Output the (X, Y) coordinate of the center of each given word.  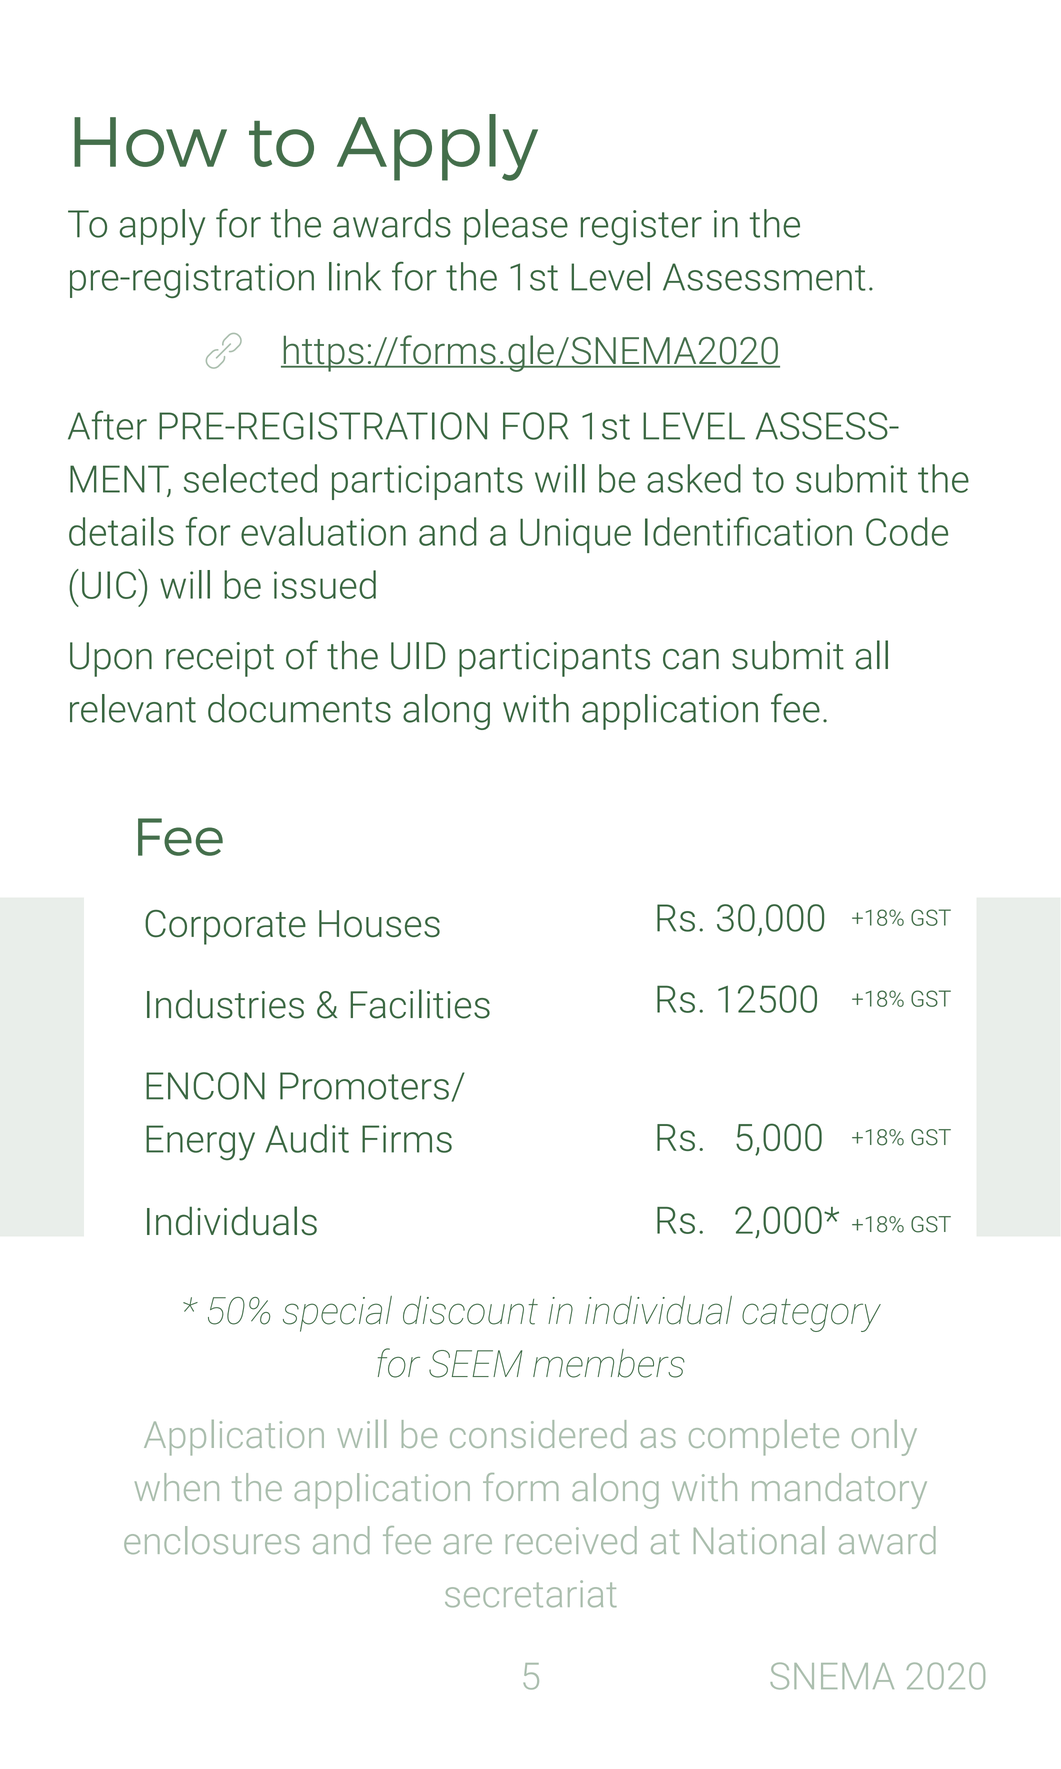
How (150, 142)
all (871, 655)
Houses (379, 923)
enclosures (212, 1540)
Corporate (225, 927)
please (516, 227)
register (641, 227)
